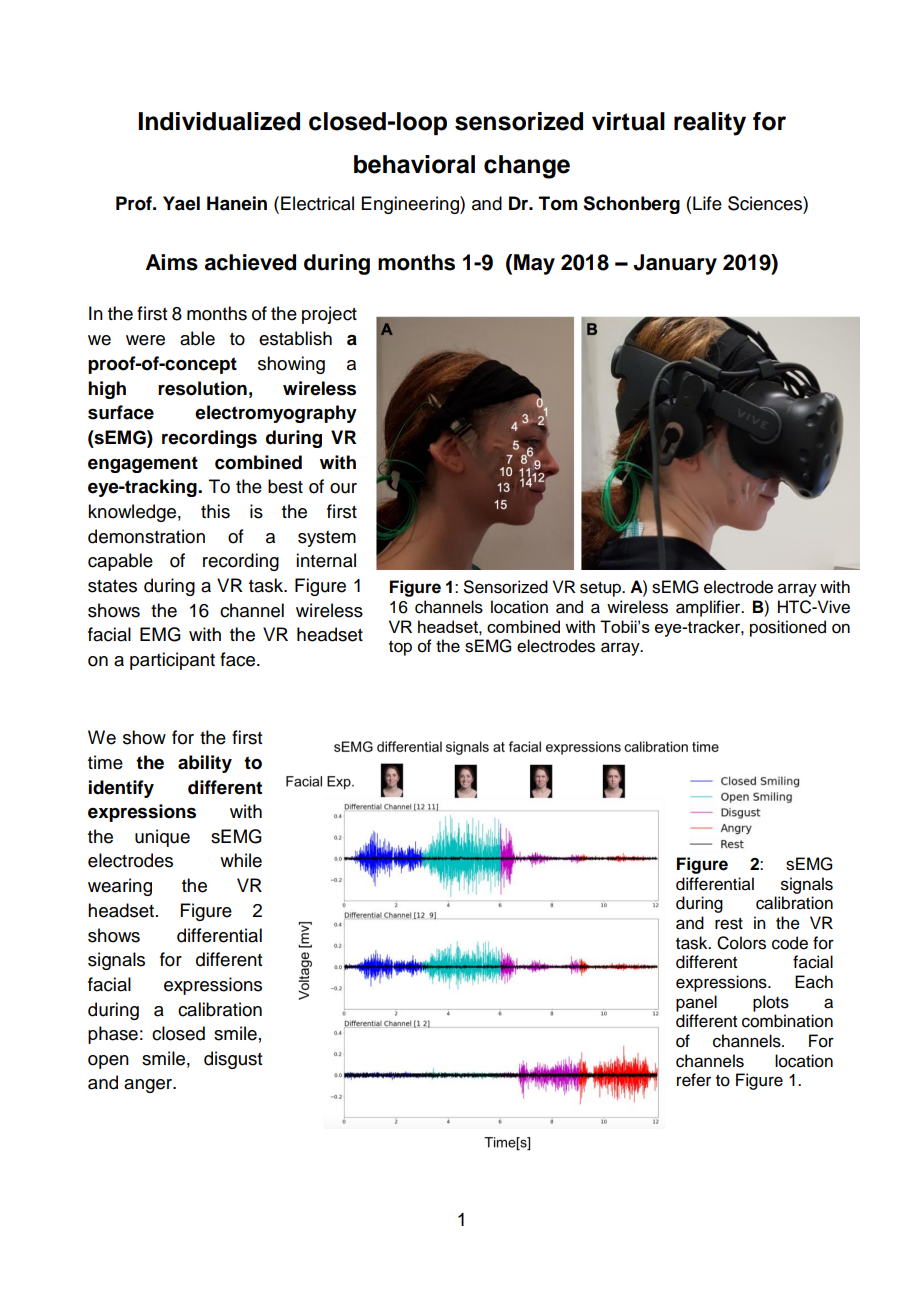  Describe the element at coordinates (414, 164) in the document. I see `behavioral` at that location.
